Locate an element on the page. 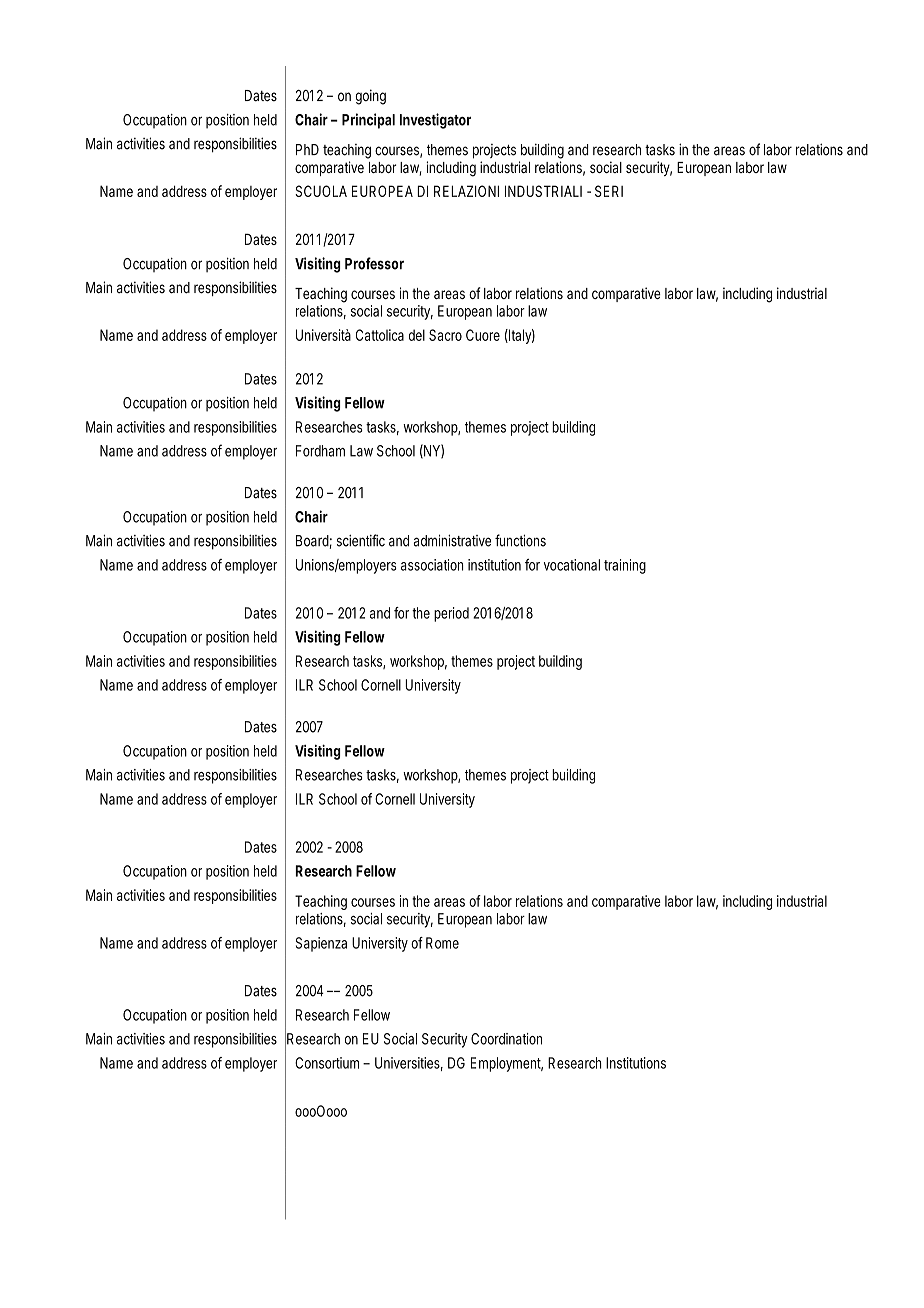  scientific is located at coordinates (361, 540).
